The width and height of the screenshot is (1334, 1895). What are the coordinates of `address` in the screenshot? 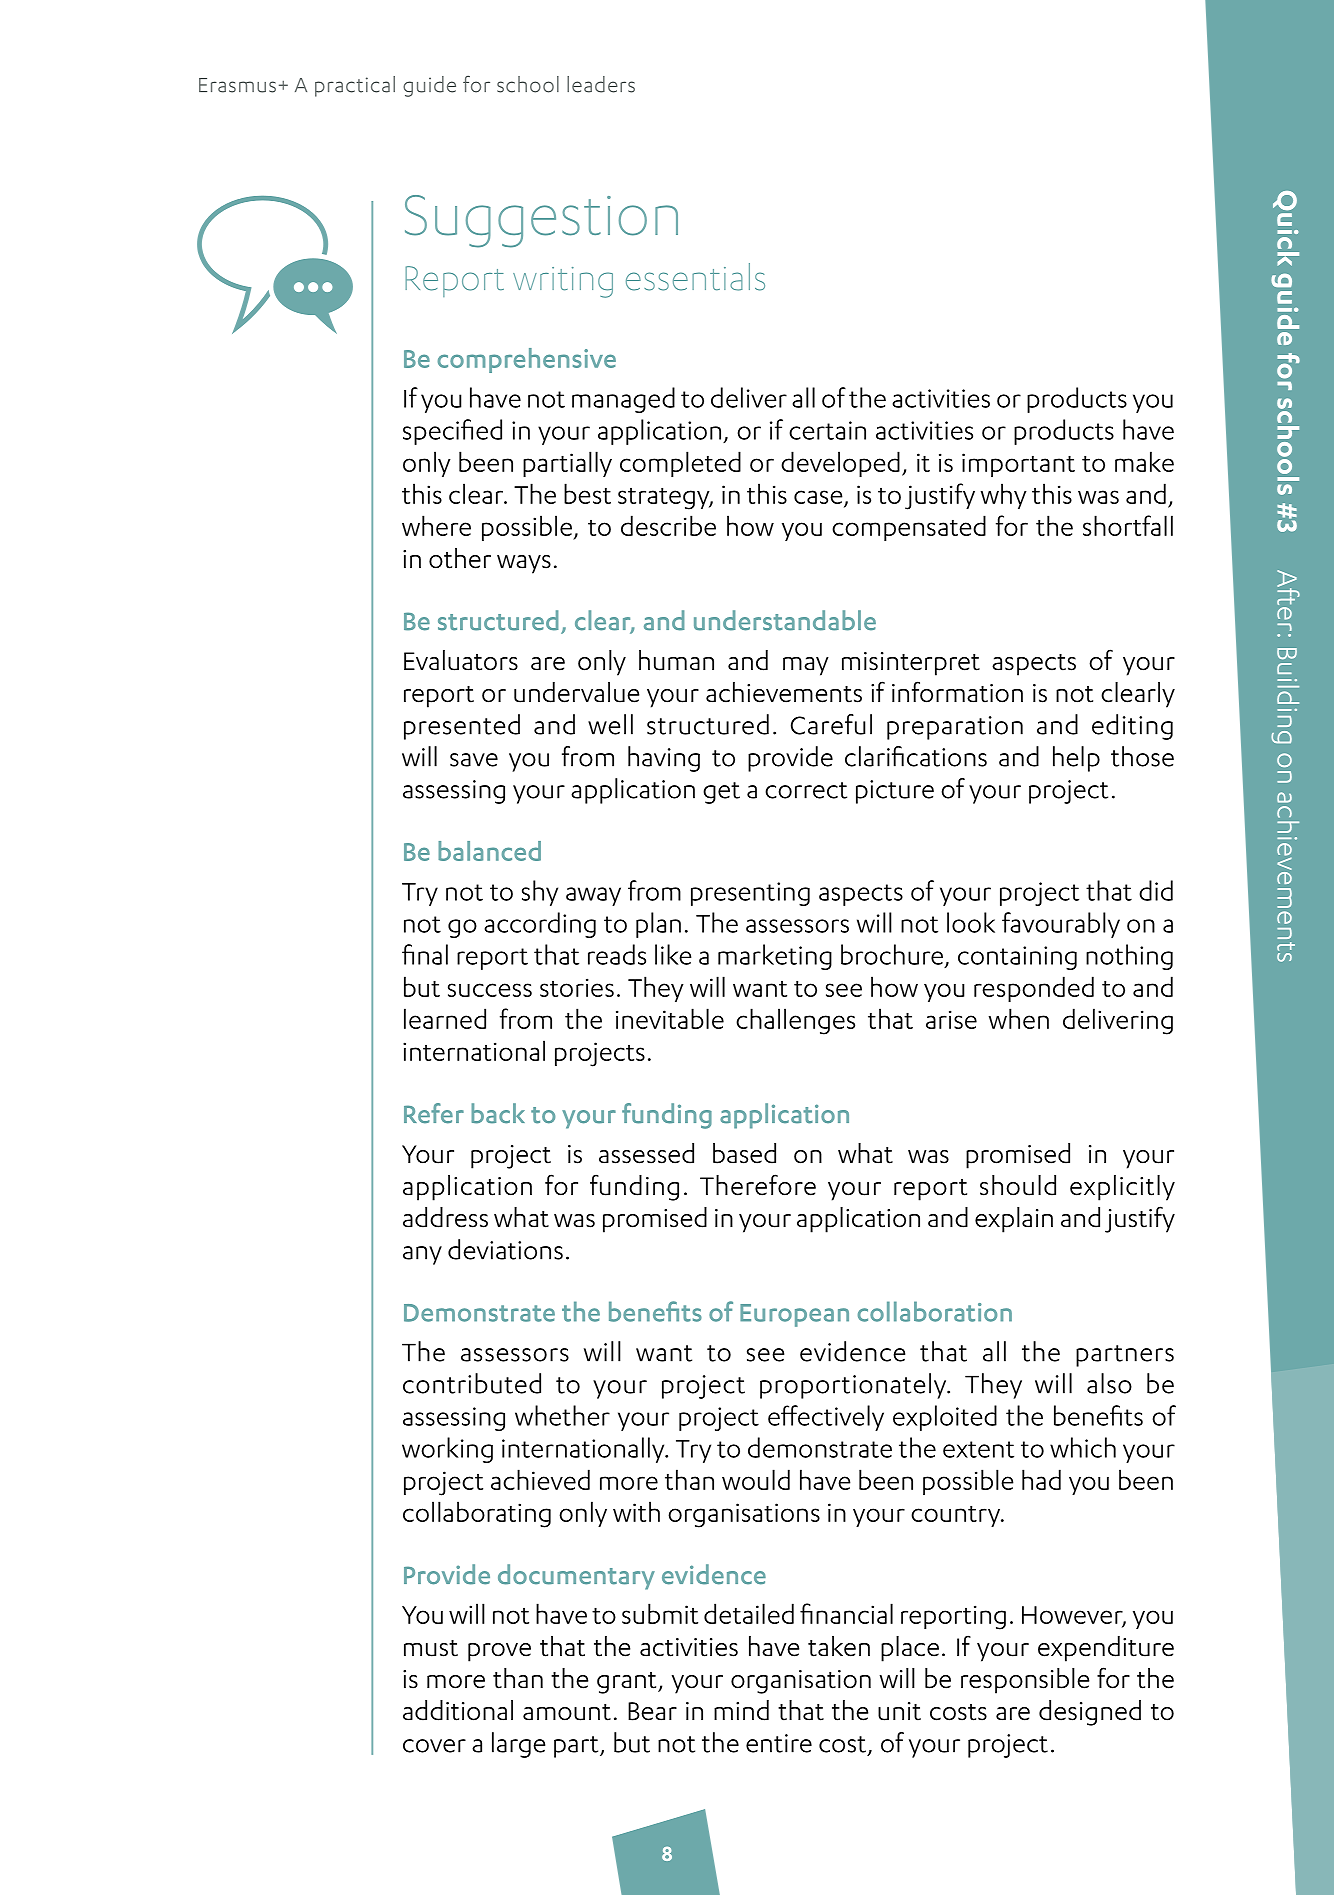 It's located at (445, 1217).
